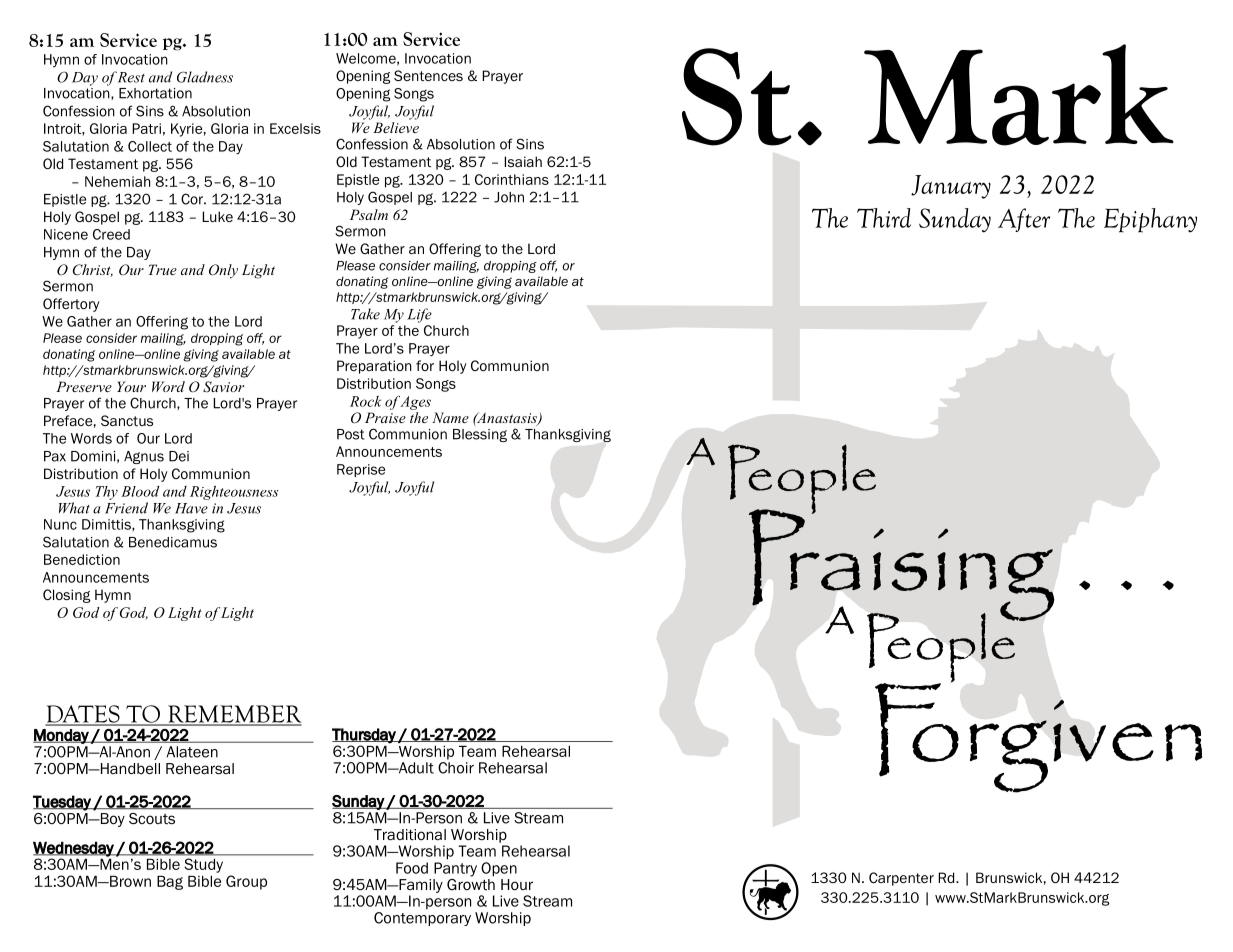 The image size is (1233, 952). I want to click on Praising, so click(901, 565).
